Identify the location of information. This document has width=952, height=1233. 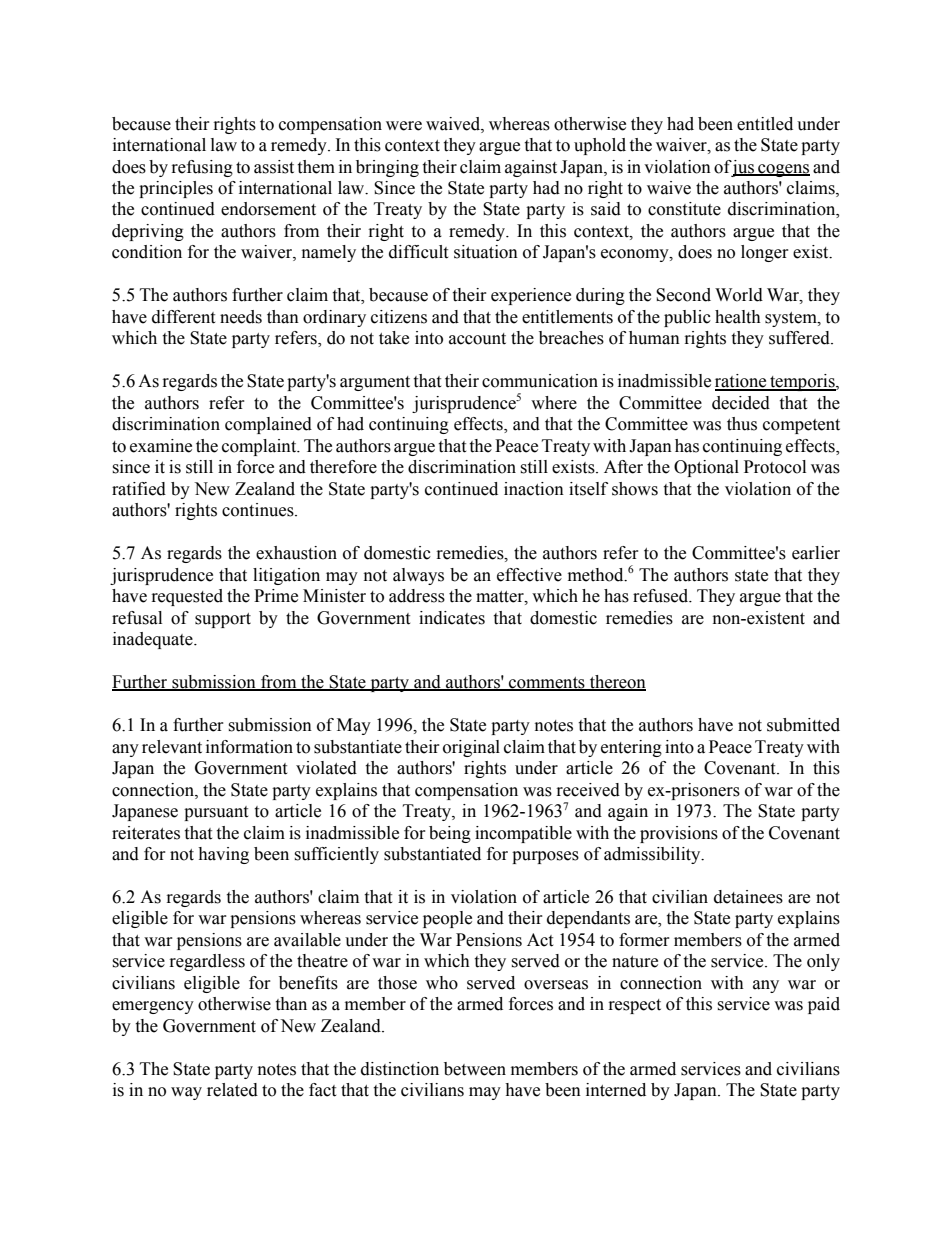
(249, 747).
